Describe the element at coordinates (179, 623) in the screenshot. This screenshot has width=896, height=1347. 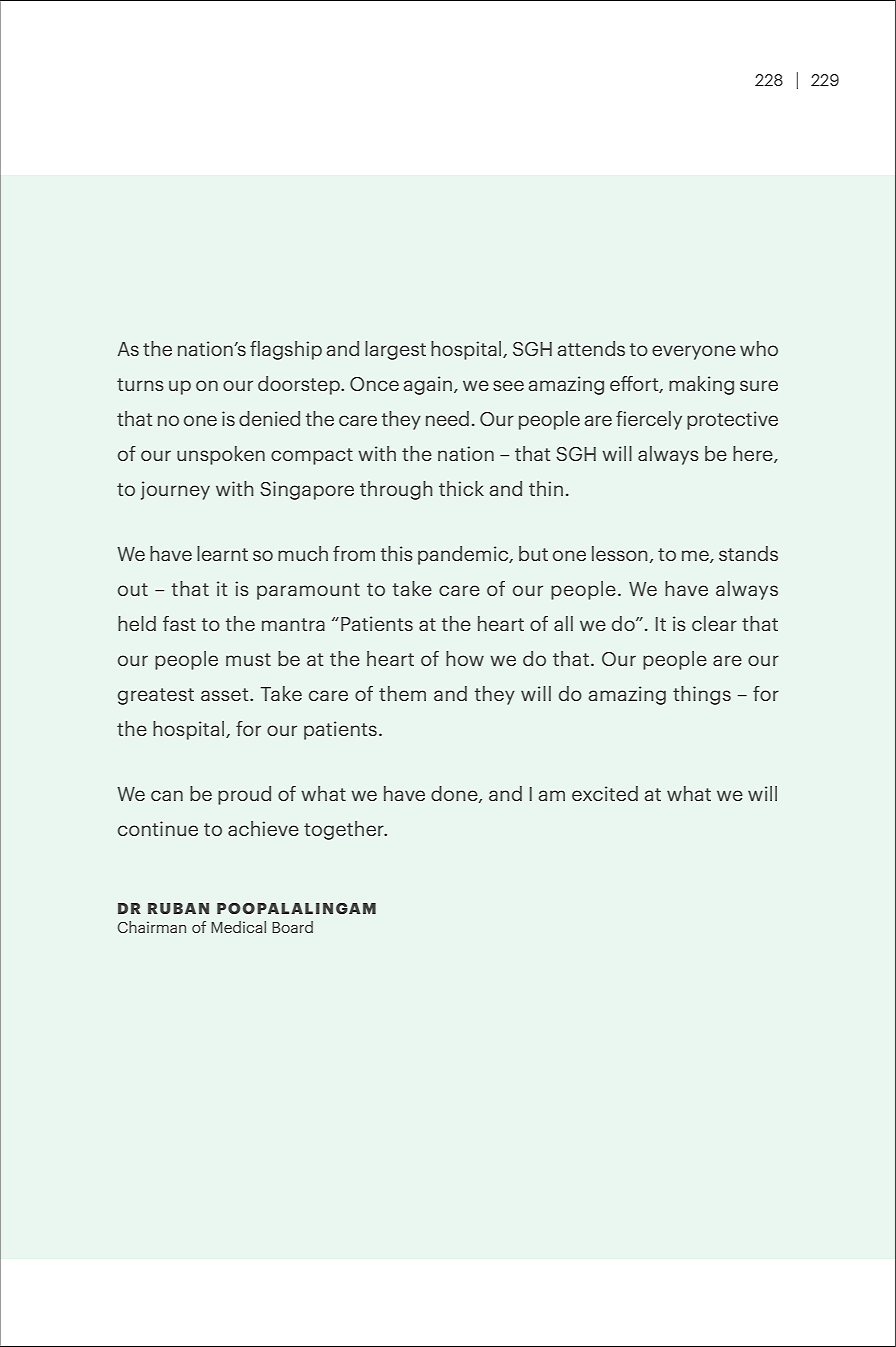
I see `fast` at that location.
